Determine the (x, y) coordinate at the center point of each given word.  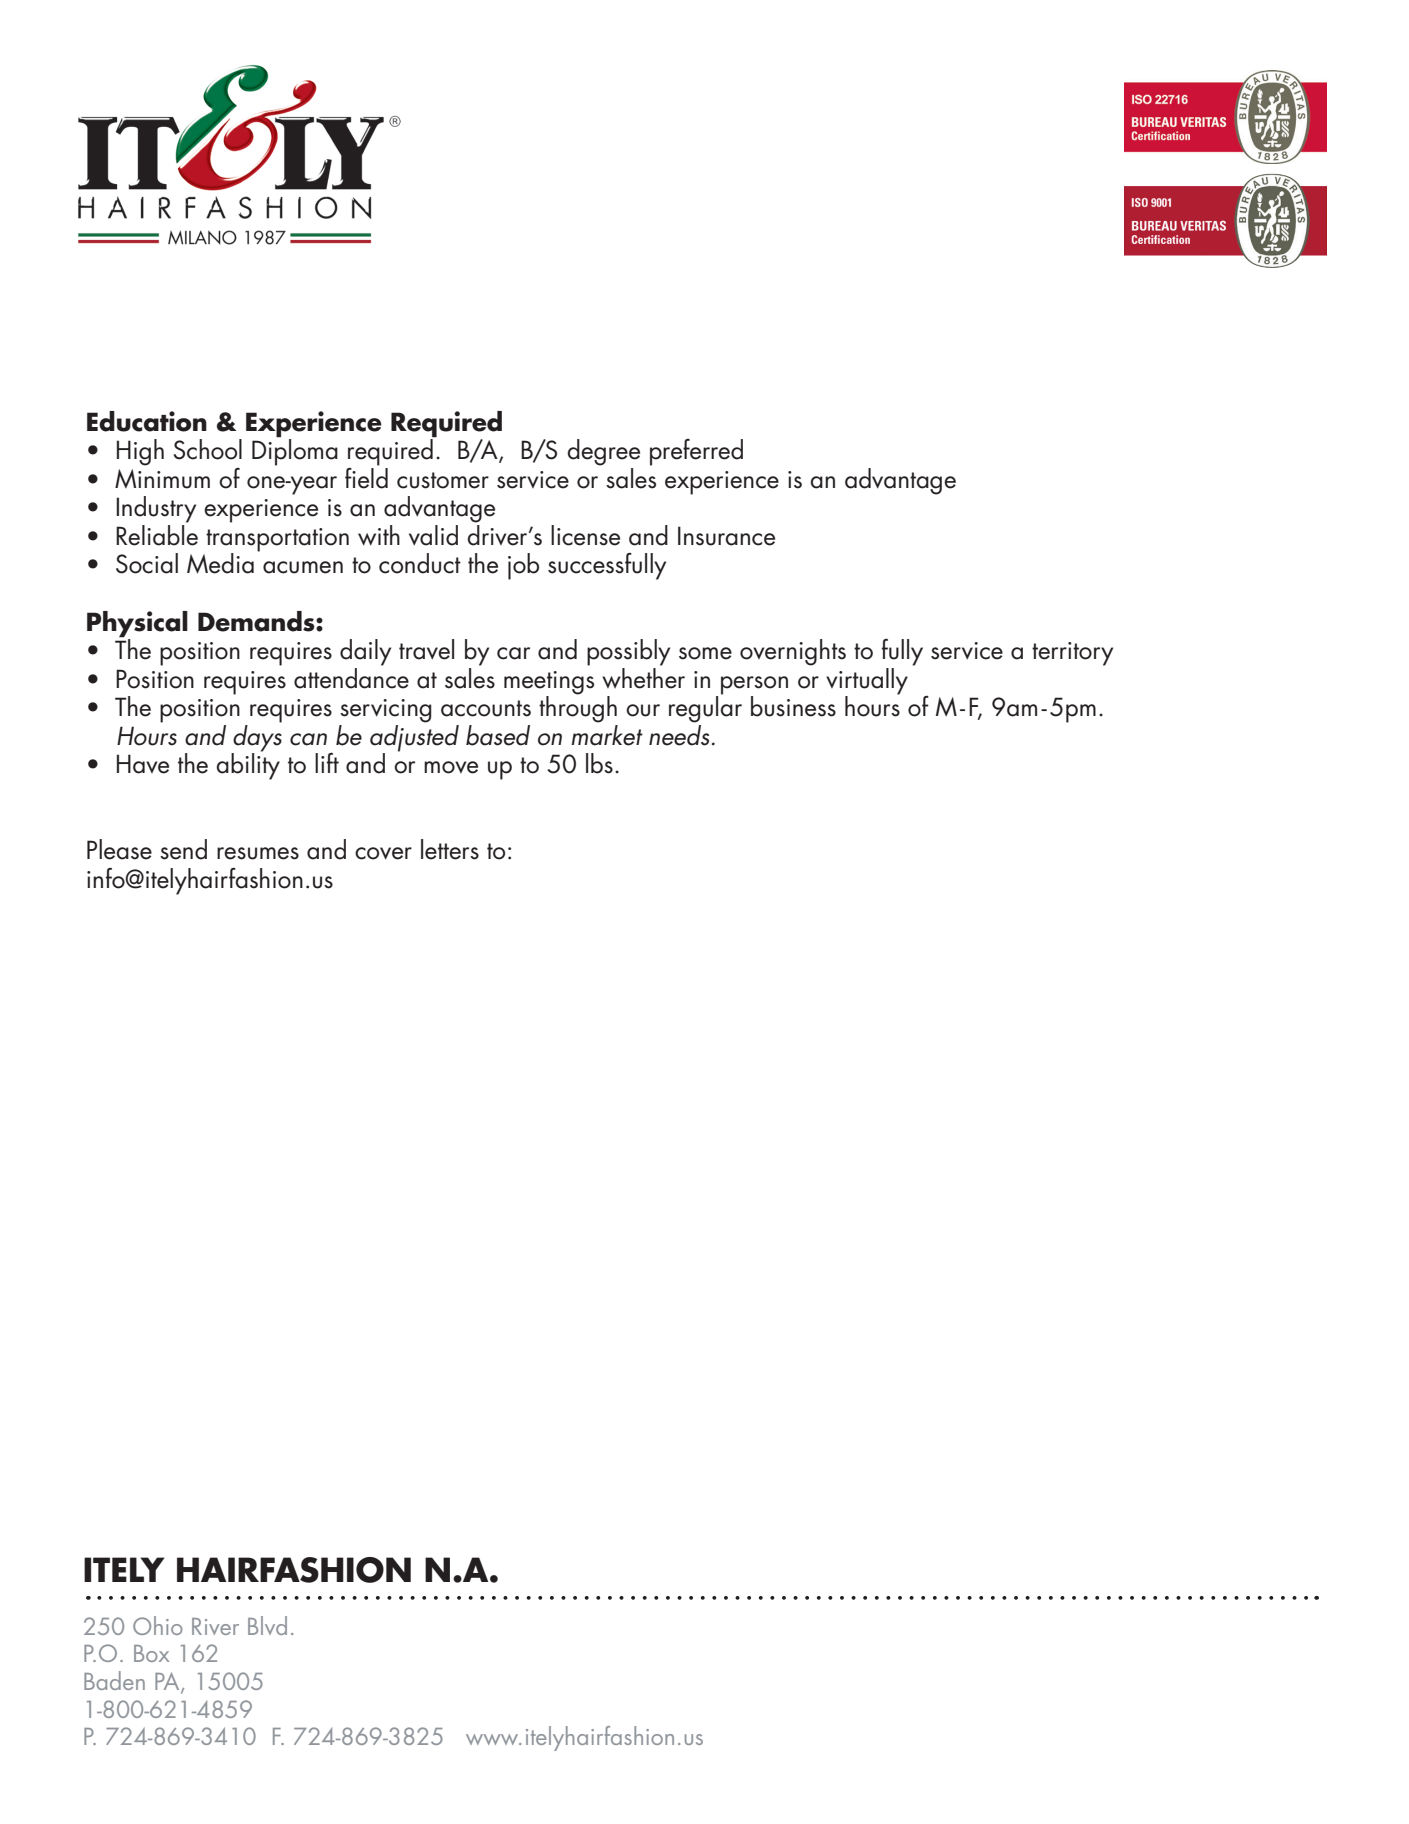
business (793, 706)
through (578, 708)
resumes (258, 853)
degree (603, 452)
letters (450, 849)
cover (383, 853)
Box (151, 1653)
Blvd (267, 1625)
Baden (114, 1680)
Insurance (726, 536)
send (183, 849)
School (207, 449)
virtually (867, 681)
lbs (599, 763)
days (256, 738)
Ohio (158, 1625)
